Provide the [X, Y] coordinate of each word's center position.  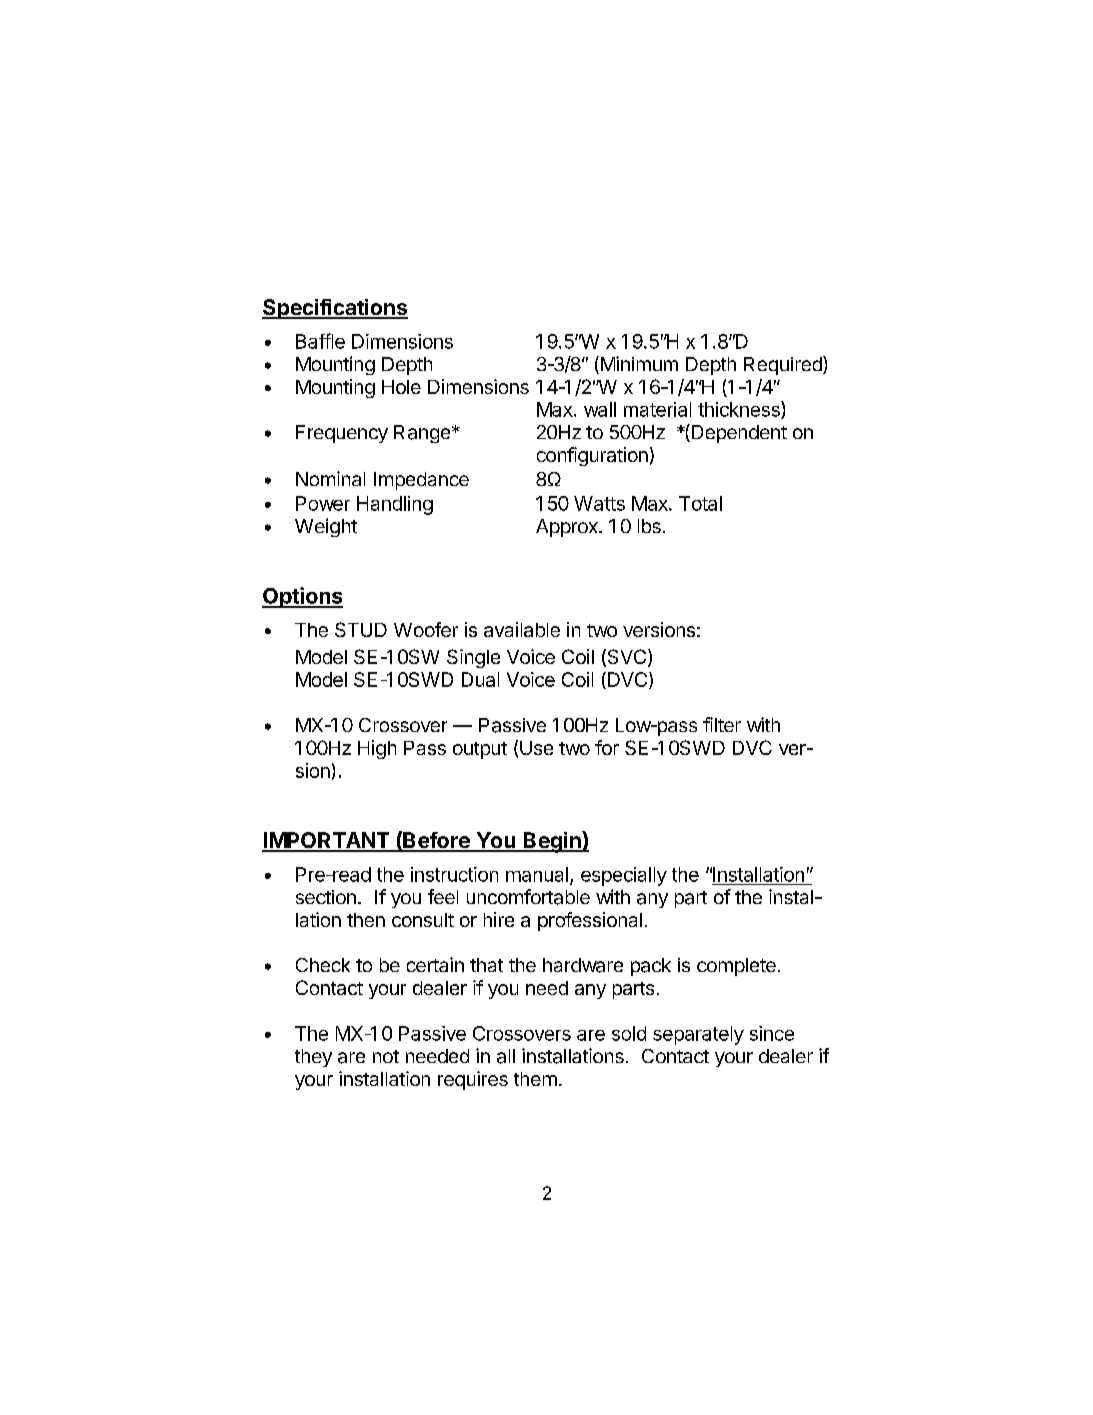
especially [624, 876]
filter [722, 724]
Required [784, 365]
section [326, 897]
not [386, 1056]
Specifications [335, 309]
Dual [480, 679]
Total [700, 503]
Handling [395, 505]
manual [537, 874]
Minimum [638, 365]
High [377, 749]
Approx [568, 528]
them [535, 1079]
